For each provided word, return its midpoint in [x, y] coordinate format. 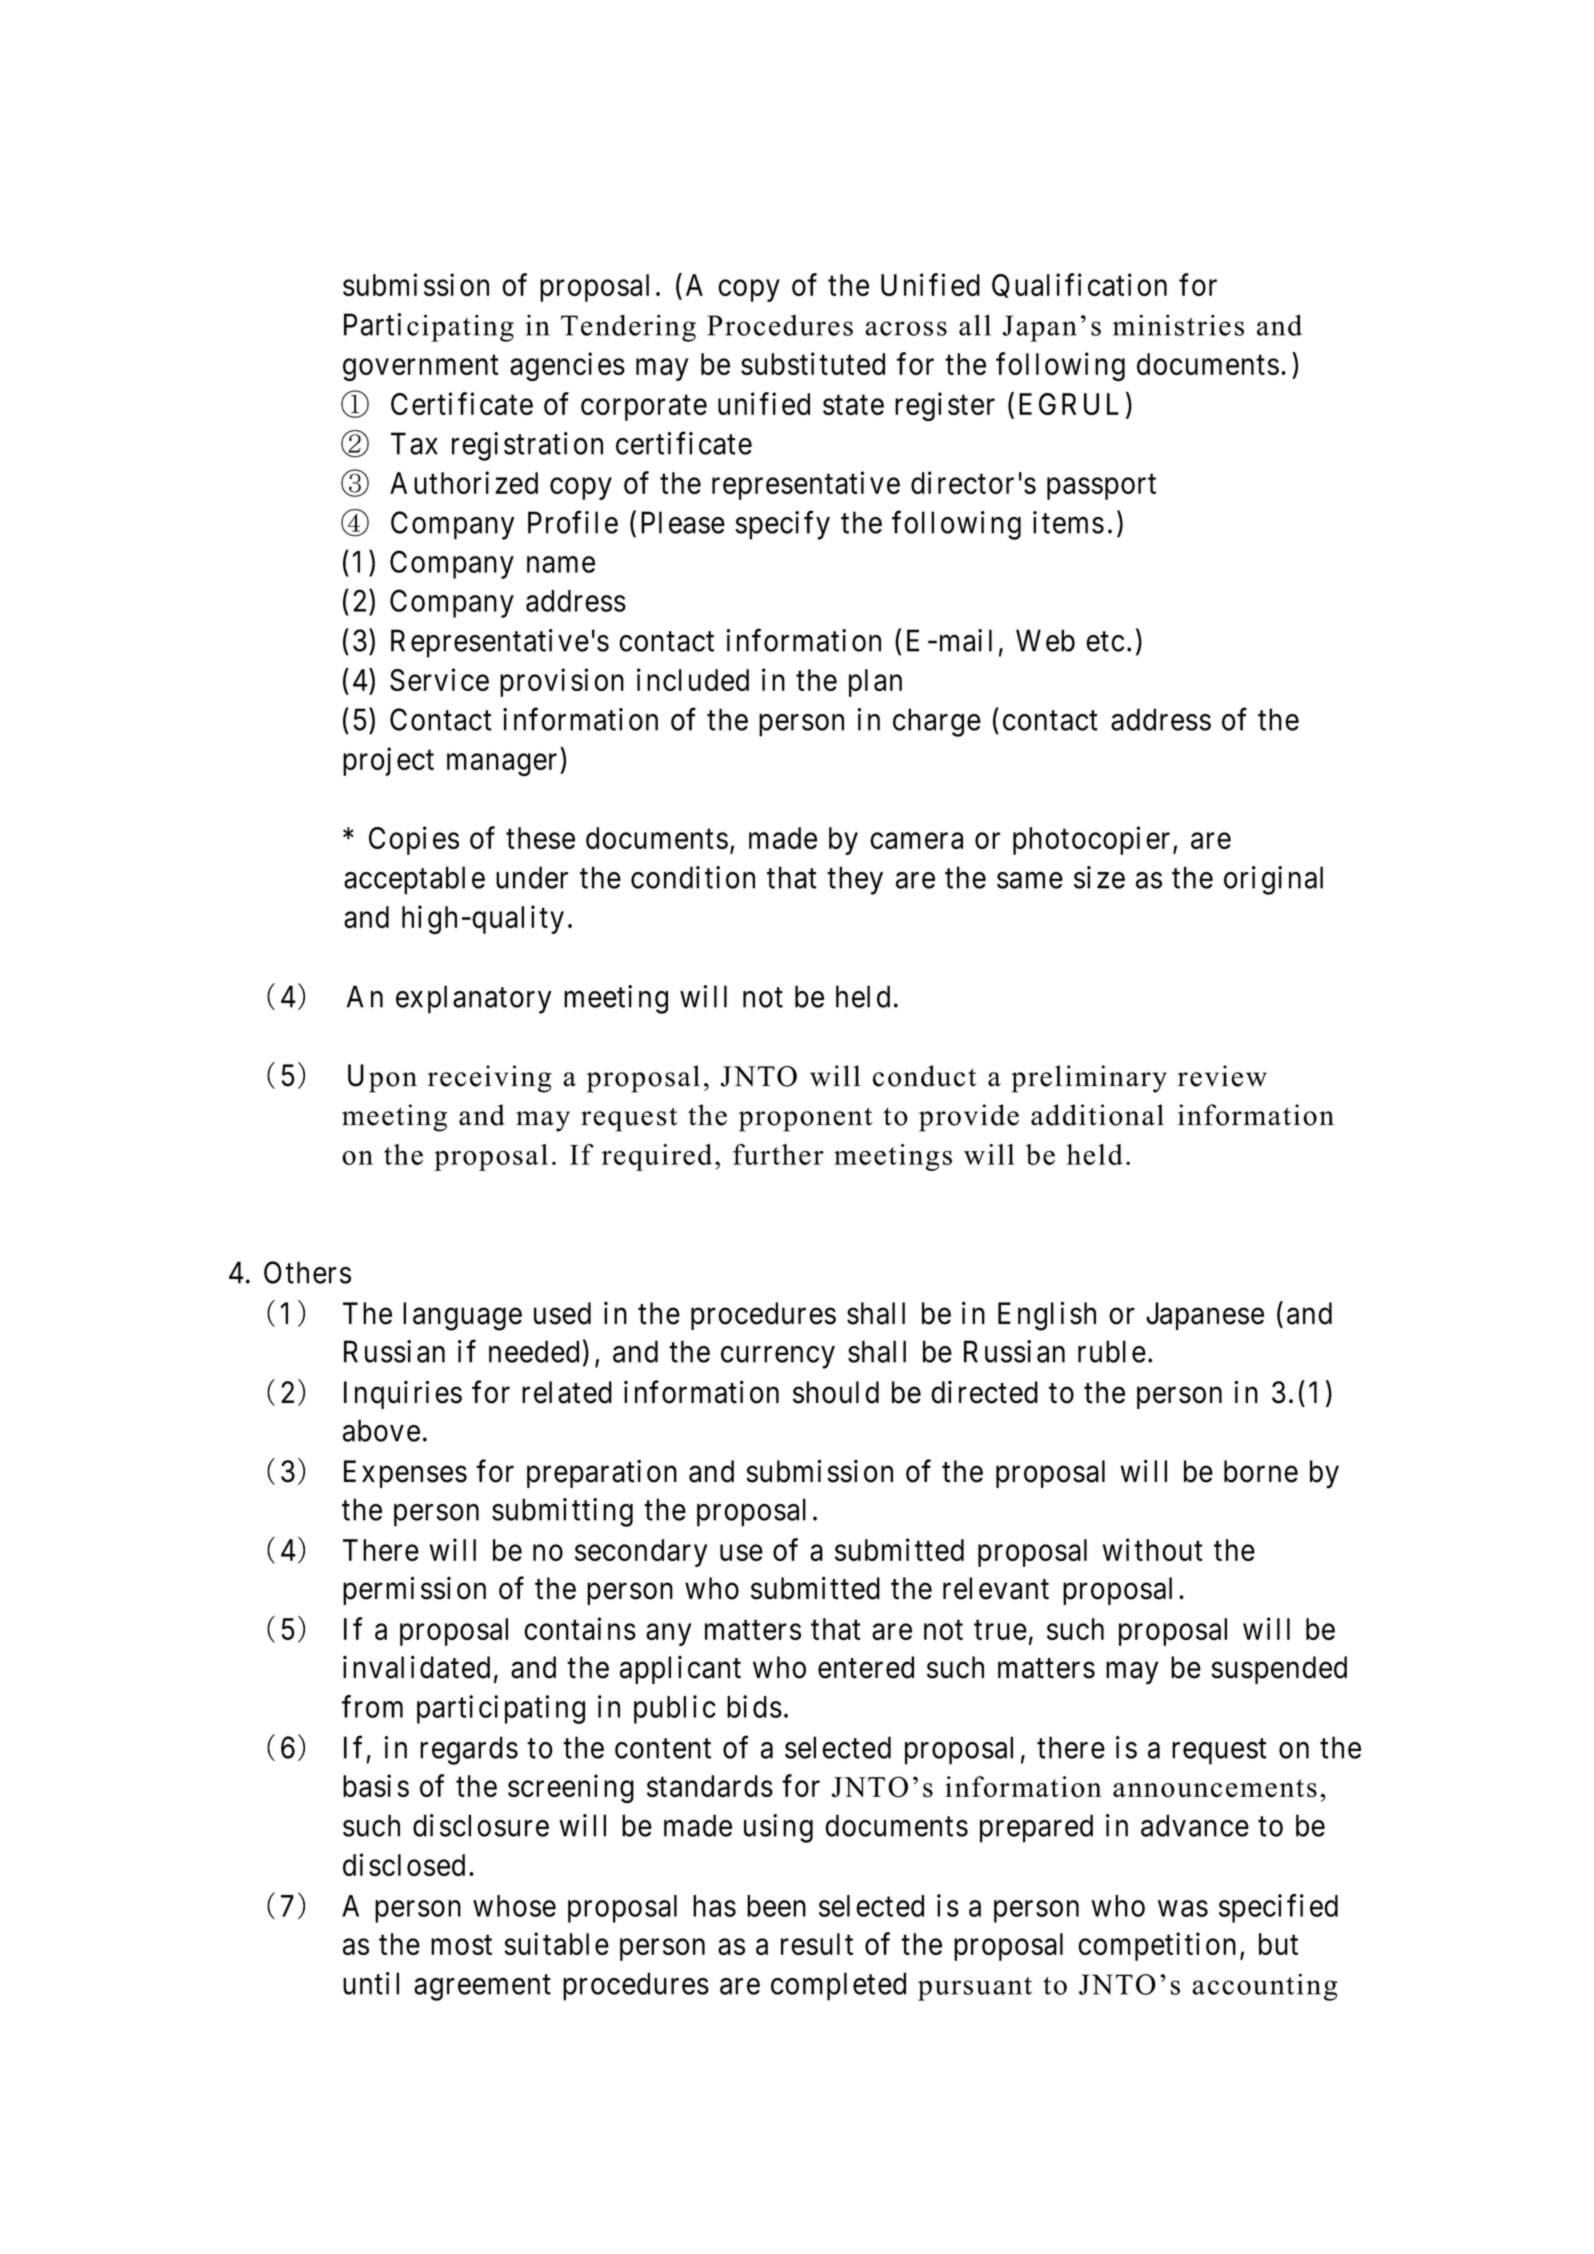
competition [1157, 1946]
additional [1097, 1115]
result [817, 1944]
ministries [1178, 325]
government [421, 368]
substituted [813, 363]
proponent [806, 1119]
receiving [489, 1079]
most [461, 1945]
